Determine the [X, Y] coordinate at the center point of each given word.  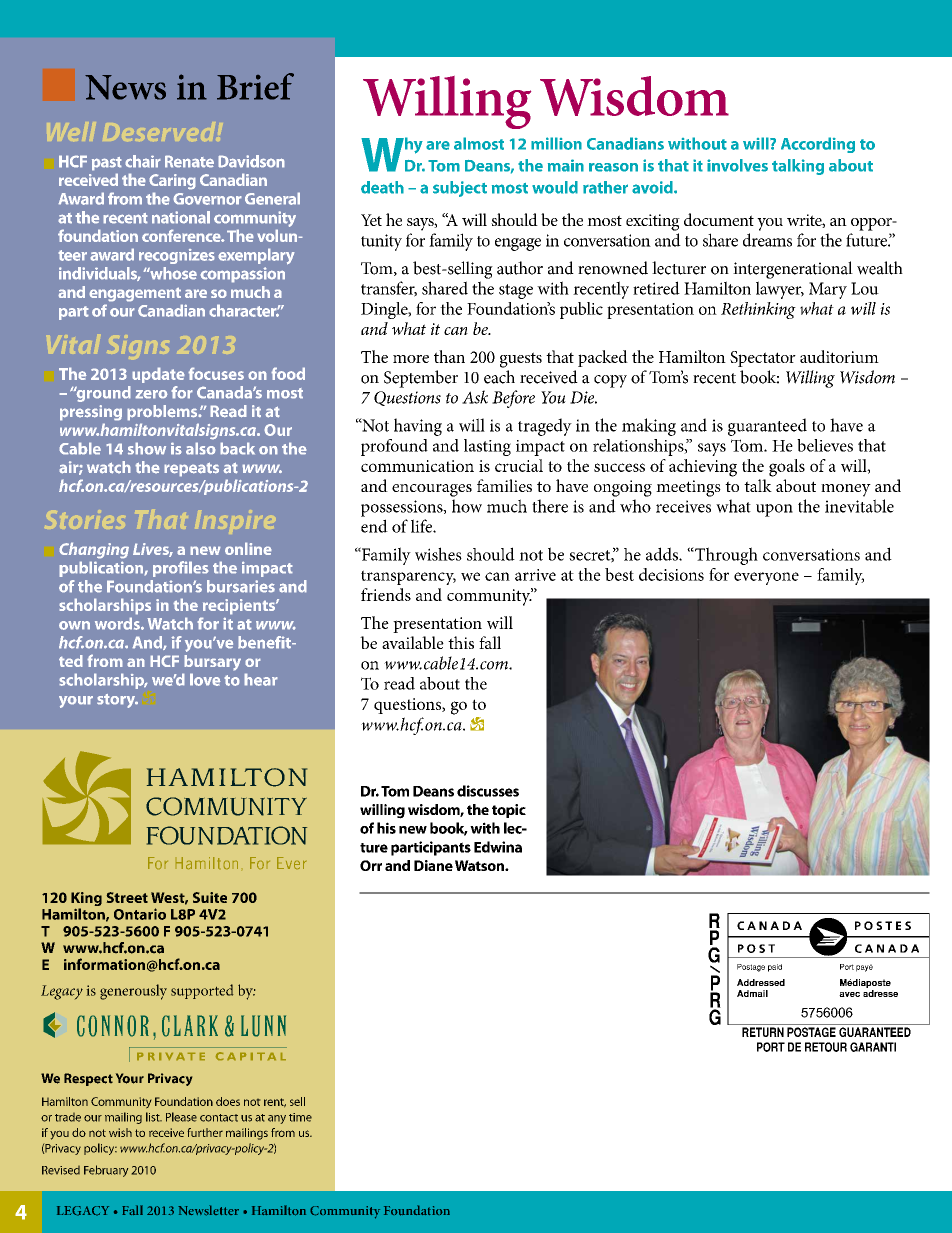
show [147, 448]
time [300, 1117]
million [556, 143]
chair [143, 161]
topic [509, 811]
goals [787, 468]
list [154, 1117]
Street [127, 897]
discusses [488, 791]
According [818, 145]
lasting [487, 447]
